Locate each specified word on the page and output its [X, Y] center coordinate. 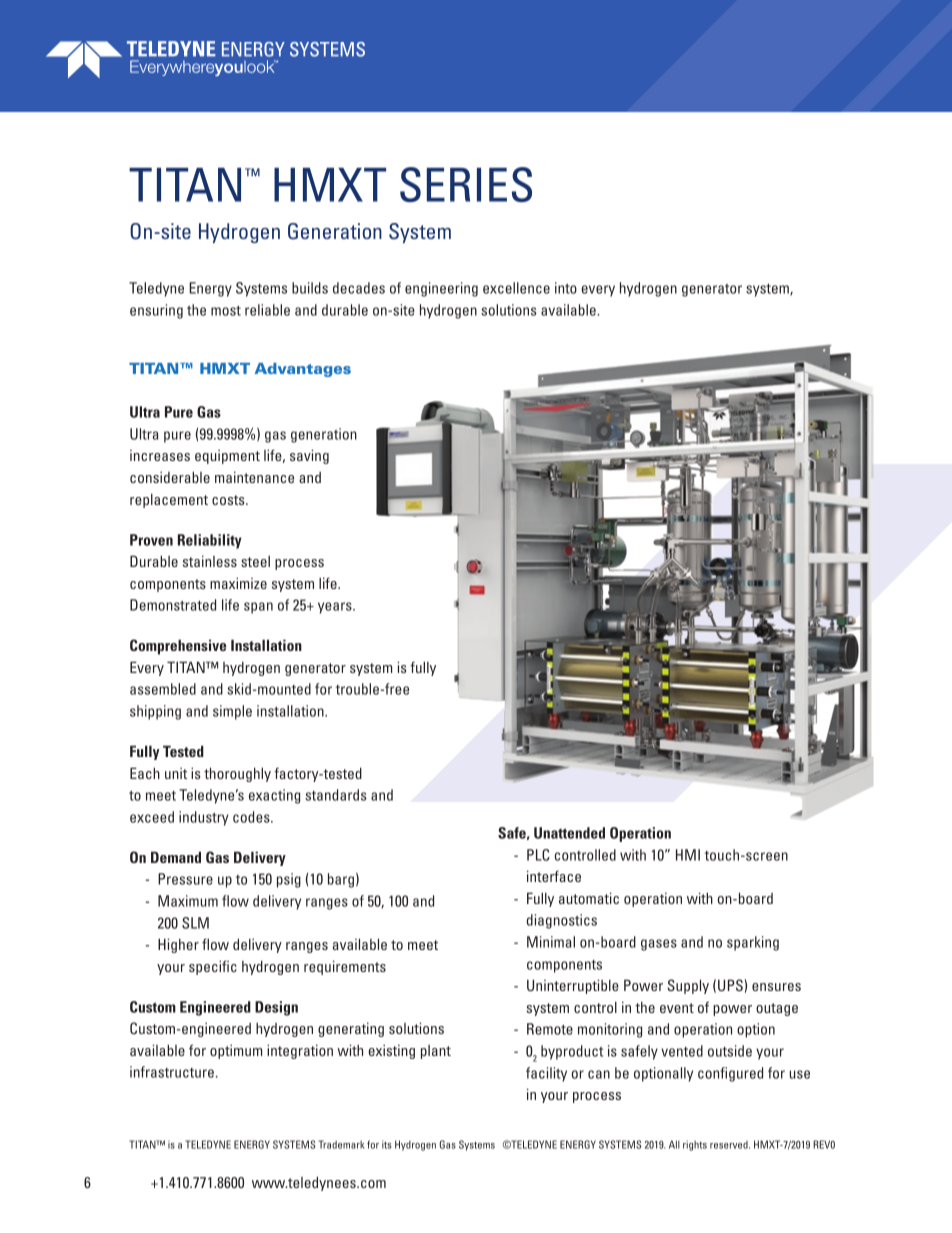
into [566, 288]
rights [695, 1145]
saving [309, 456]
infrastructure [172, 1072]
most [226, 310]
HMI [688, 855]
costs [229, 500]
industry [204, 818]
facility [546, 1074]
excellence [516, 288]
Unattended [569, 833]
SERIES [466, 184]
